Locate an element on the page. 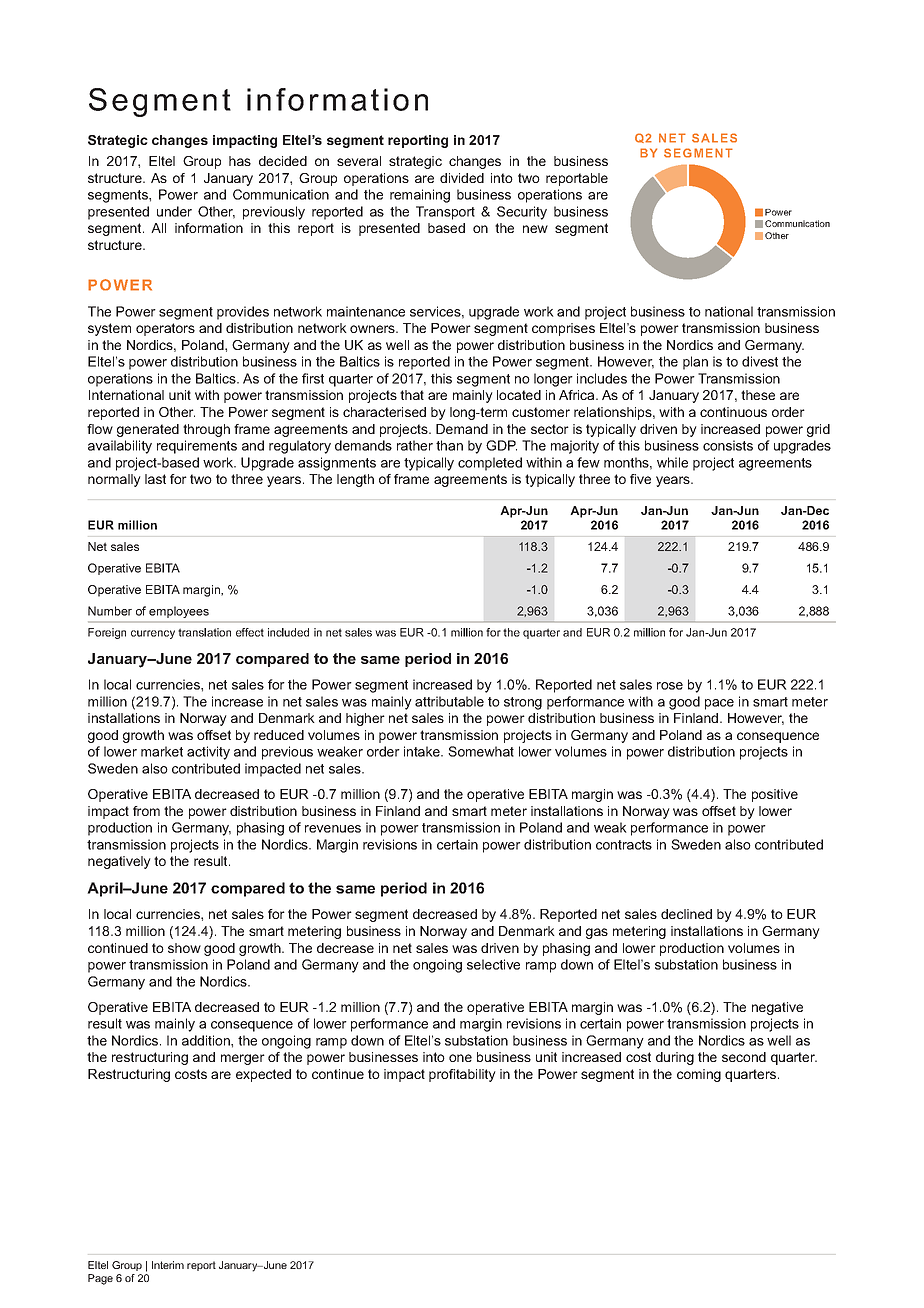 This image has width=924, height=1308. new is located at coordinates (535, 229).
